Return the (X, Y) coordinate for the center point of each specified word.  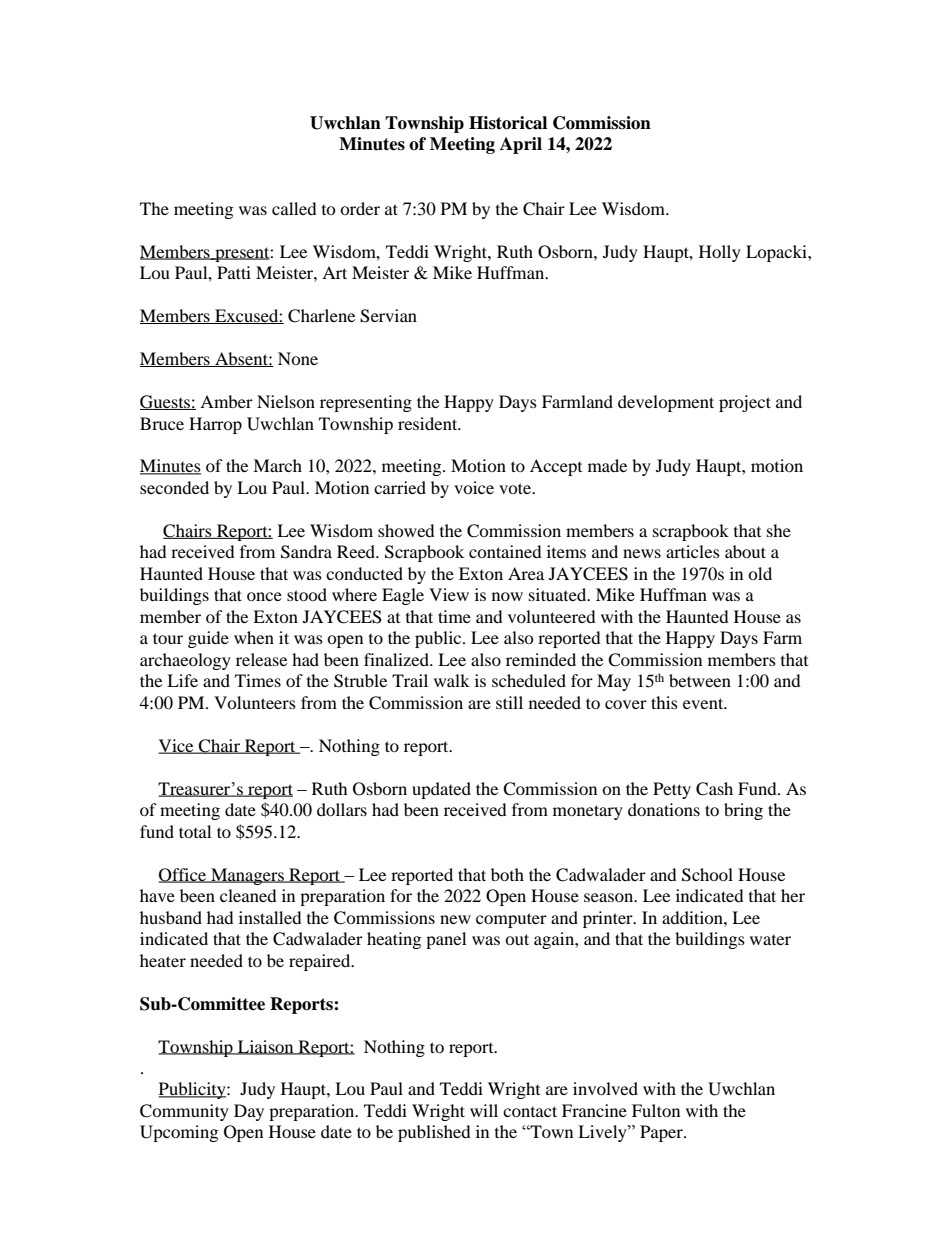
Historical (508, 123)
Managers (247, 876)
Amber (226, 401)
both (507, 874)
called (294, 208)
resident (429, 423)
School (707, 875)
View (449, 594)
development (666, 403)
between (700, 680)
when (254, 637)
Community (184, 1112)
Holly (720, 253)
